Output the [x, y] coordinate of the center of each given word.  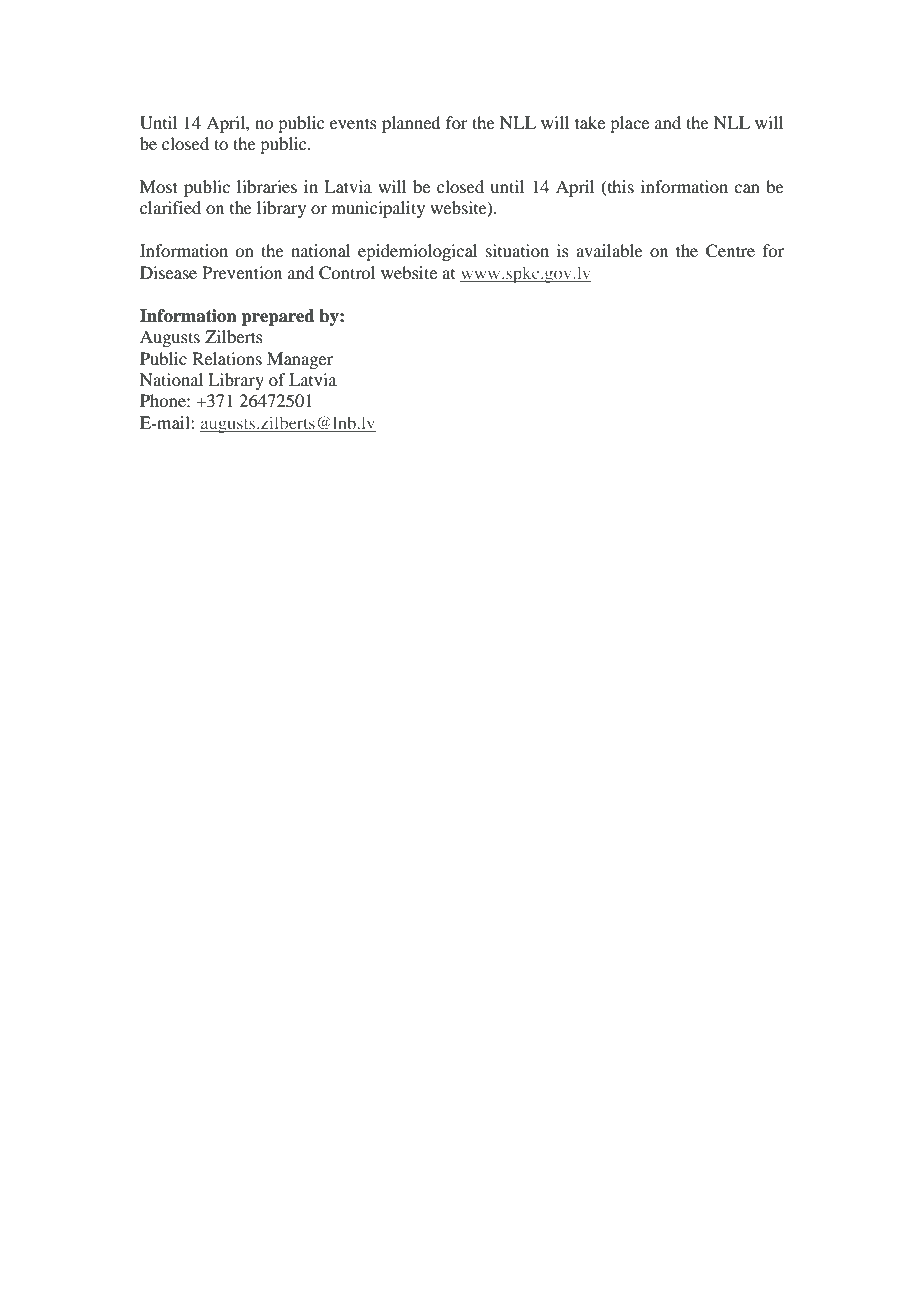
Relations [227, 358]
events [353, 123]
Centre [730, 251]
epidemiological [417, 252]
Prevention [242, 272]
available [609, 250]
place [629, 124]
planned [411, 124]
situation [517, 250]
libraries [267, 186]
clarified [170, 207]
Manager [300, 360]
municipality [378, 209]
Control [347, 273]
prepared [278, 317]
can [747, 188]
